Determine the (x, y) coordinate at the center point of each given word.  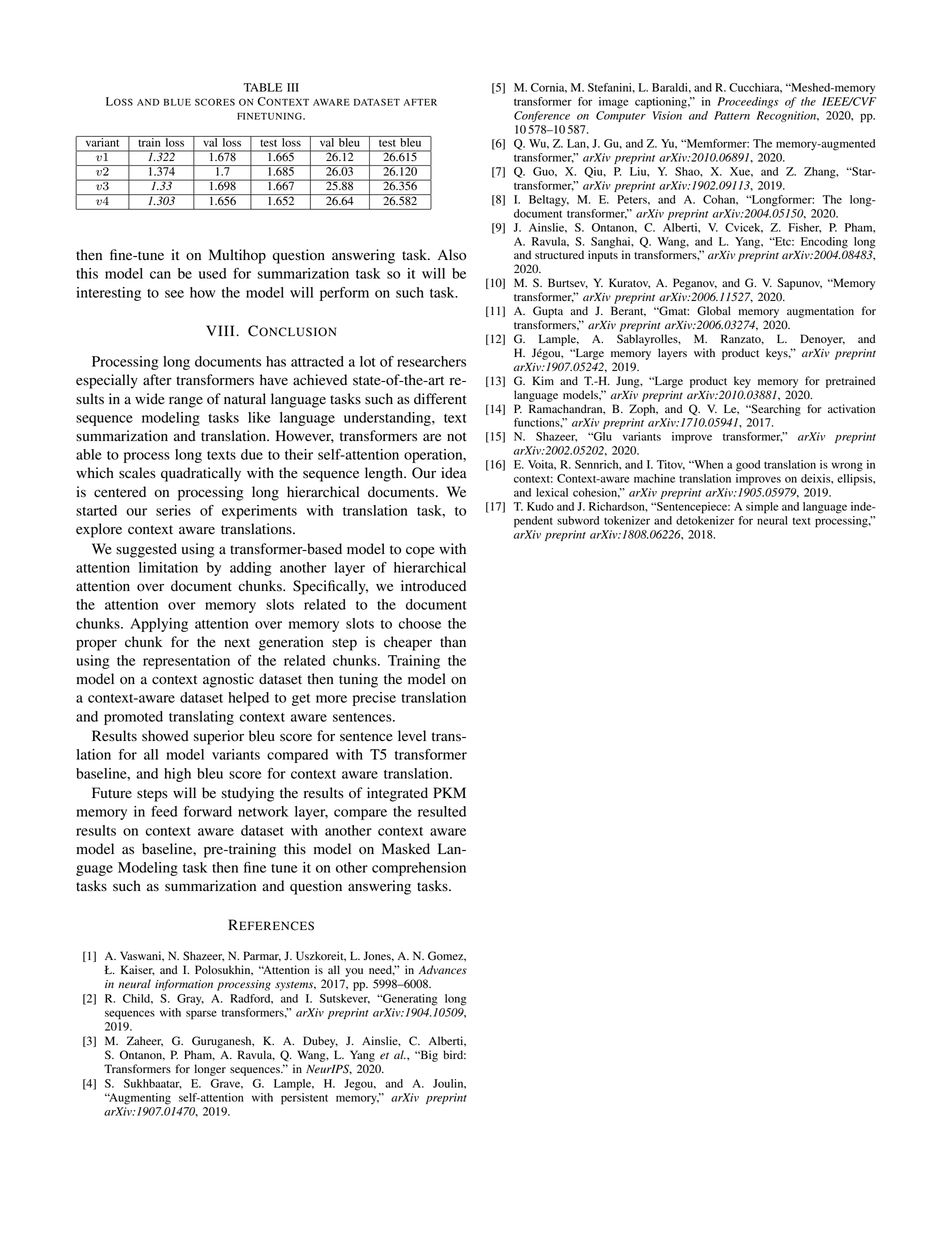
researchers (431, 361)
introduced (433, 586)
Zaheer (145, 1041)
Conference (542, 116)
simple (762, 508)
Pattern (732, 115)
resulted (442, 811)
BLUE (177, 102)
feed (164, 811)
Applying (159, 625)
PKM (449, 792)
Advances (443, 970)
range (186, 402)
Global (714, 311)
